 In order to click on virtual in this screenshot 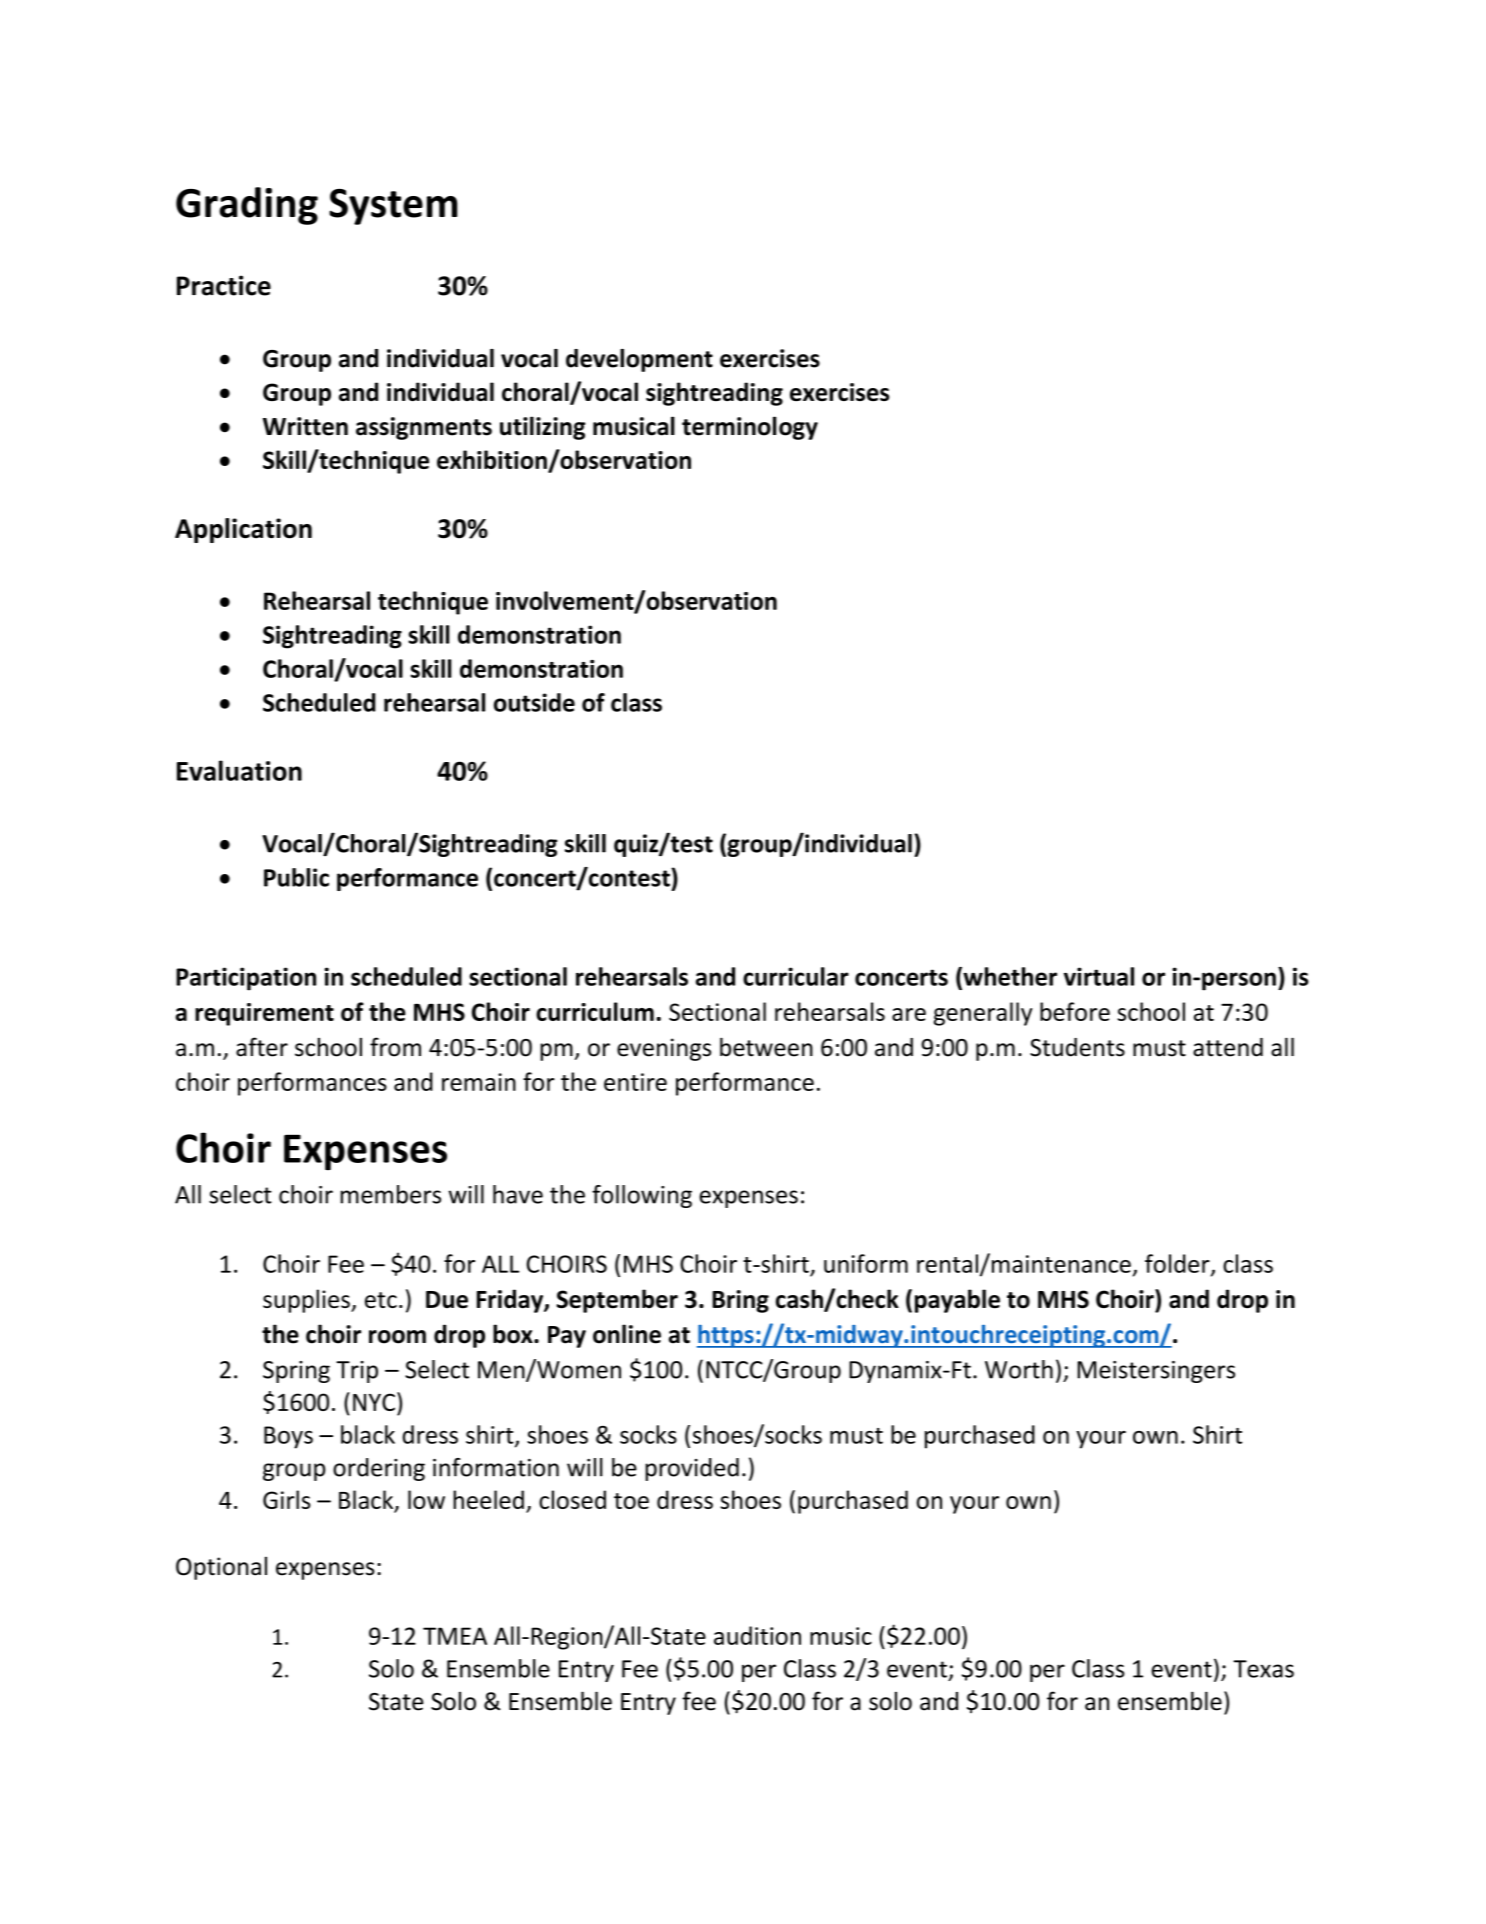, I will do `click(1099, 976)`.
